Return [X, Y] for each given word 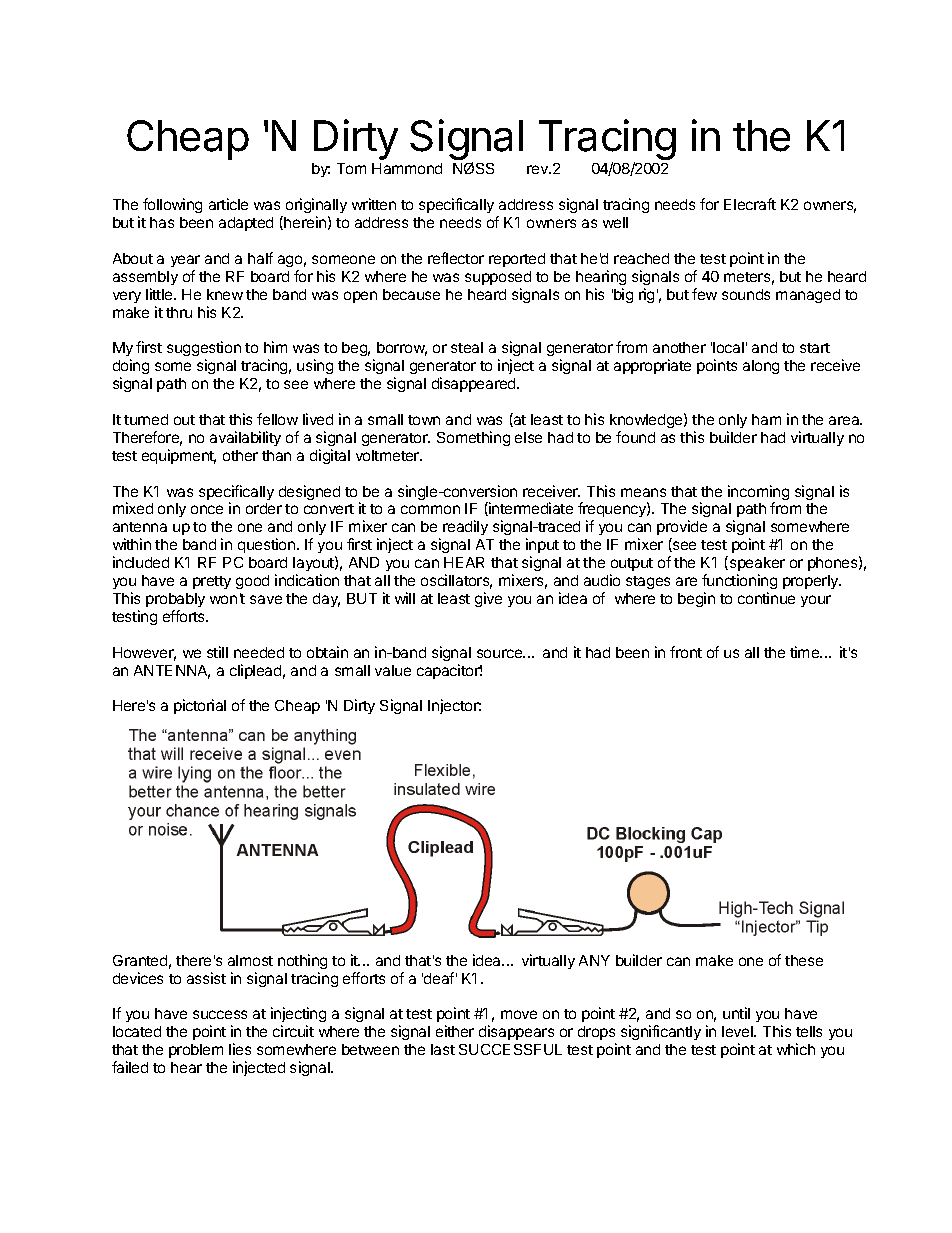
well [615, 222]
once [207, 509]
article [228, 204]
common [430, 509]
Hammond [407, 168]
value [393, 670]
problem [196, 1051]
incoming [758, 494]
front [686, 652]
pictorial [200, 706]
